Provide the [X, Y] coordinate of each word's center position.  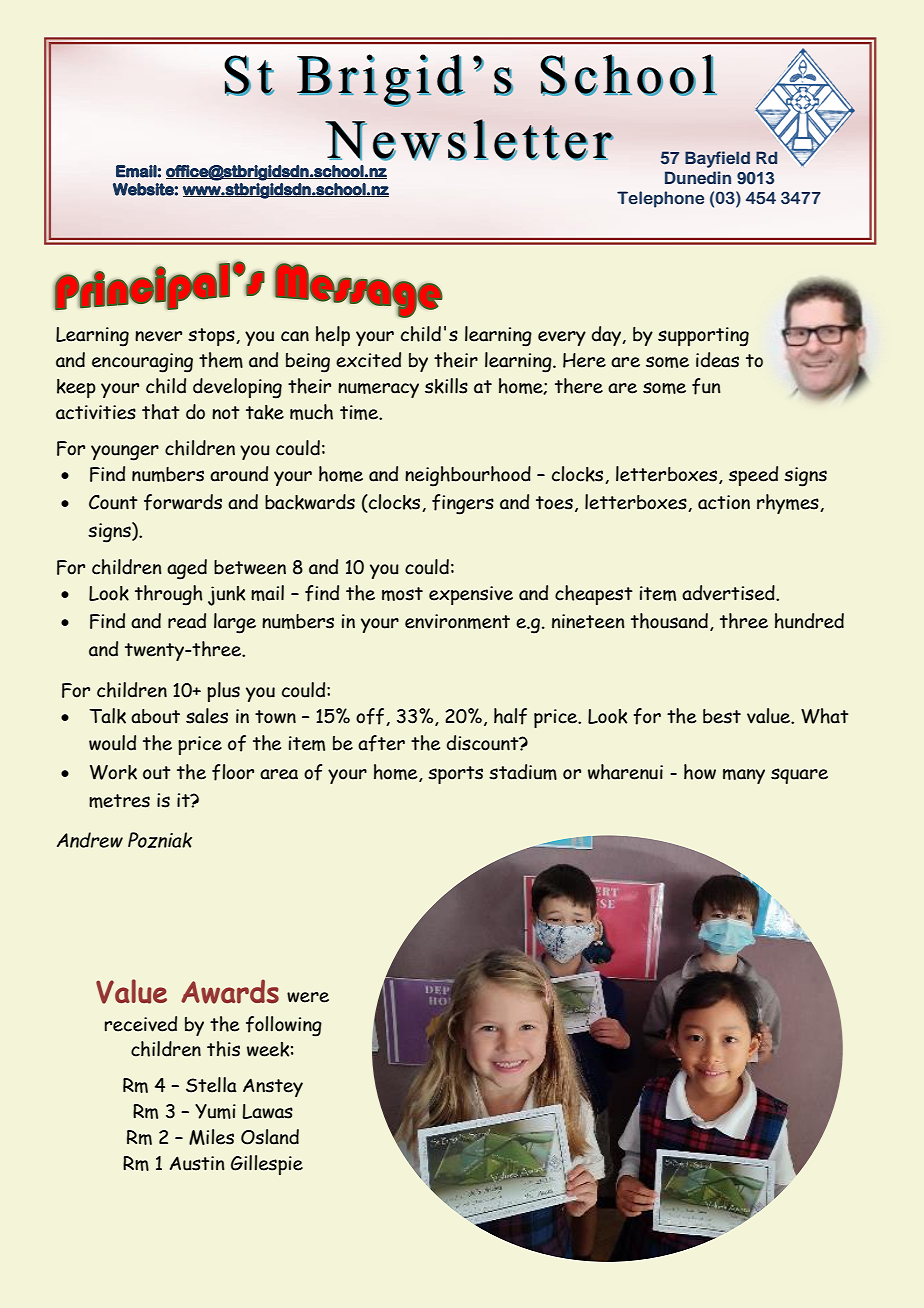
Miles [211, 1137]
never [158, 336]
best [722, 716]
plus [223, 692]
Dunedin [698, 177]
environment [457, 621]
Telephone [660, 199]
